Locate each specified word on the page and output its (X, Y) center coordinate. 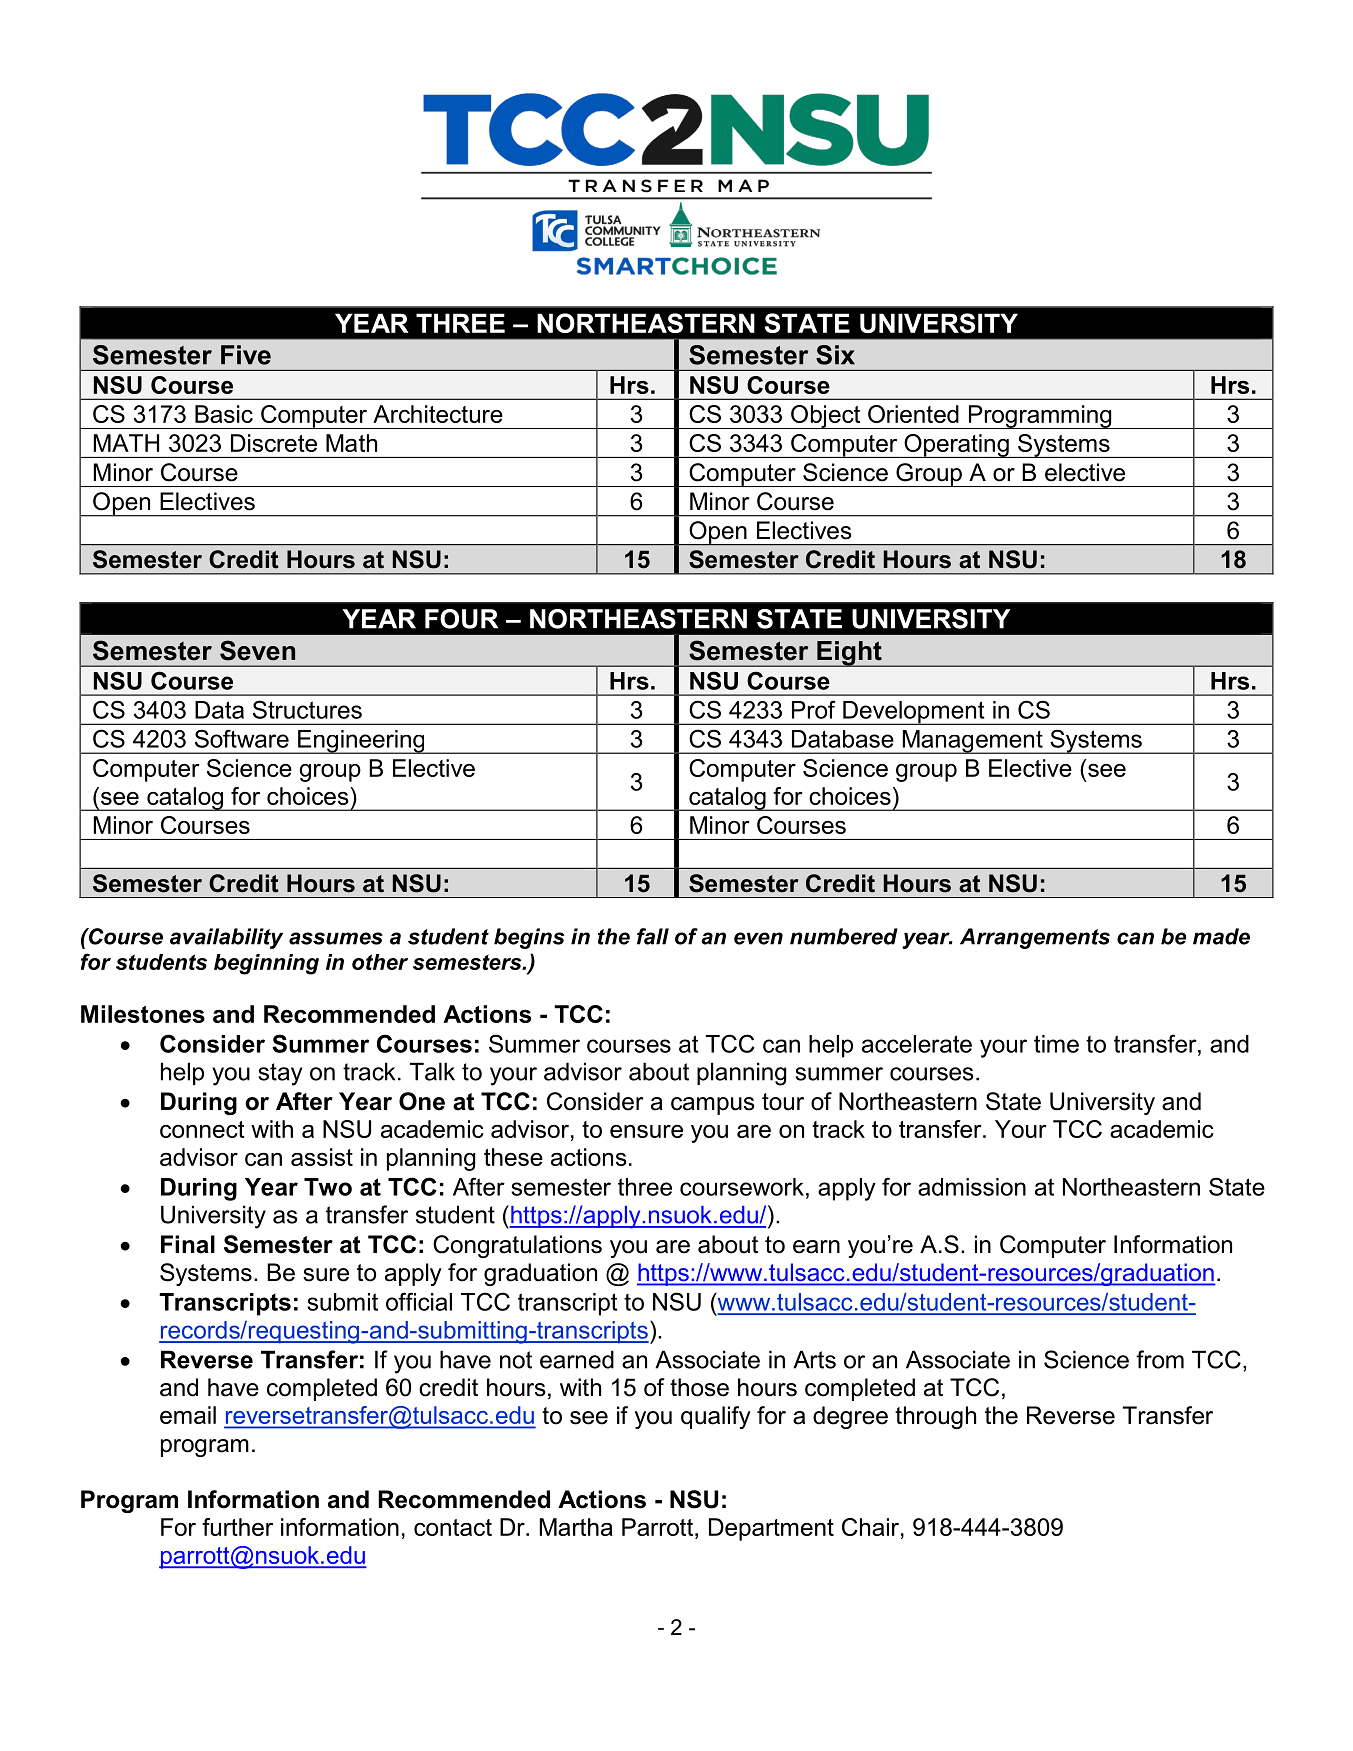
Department (771, 1529)
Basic (224, 414)
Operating (956, 446)
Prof (814, 709)
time (1056, 1044)
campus (713, 1106)
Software (242, 738)
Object (826, 417)
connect (202, 1129)
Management (972, 742)
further (237, 1527)
